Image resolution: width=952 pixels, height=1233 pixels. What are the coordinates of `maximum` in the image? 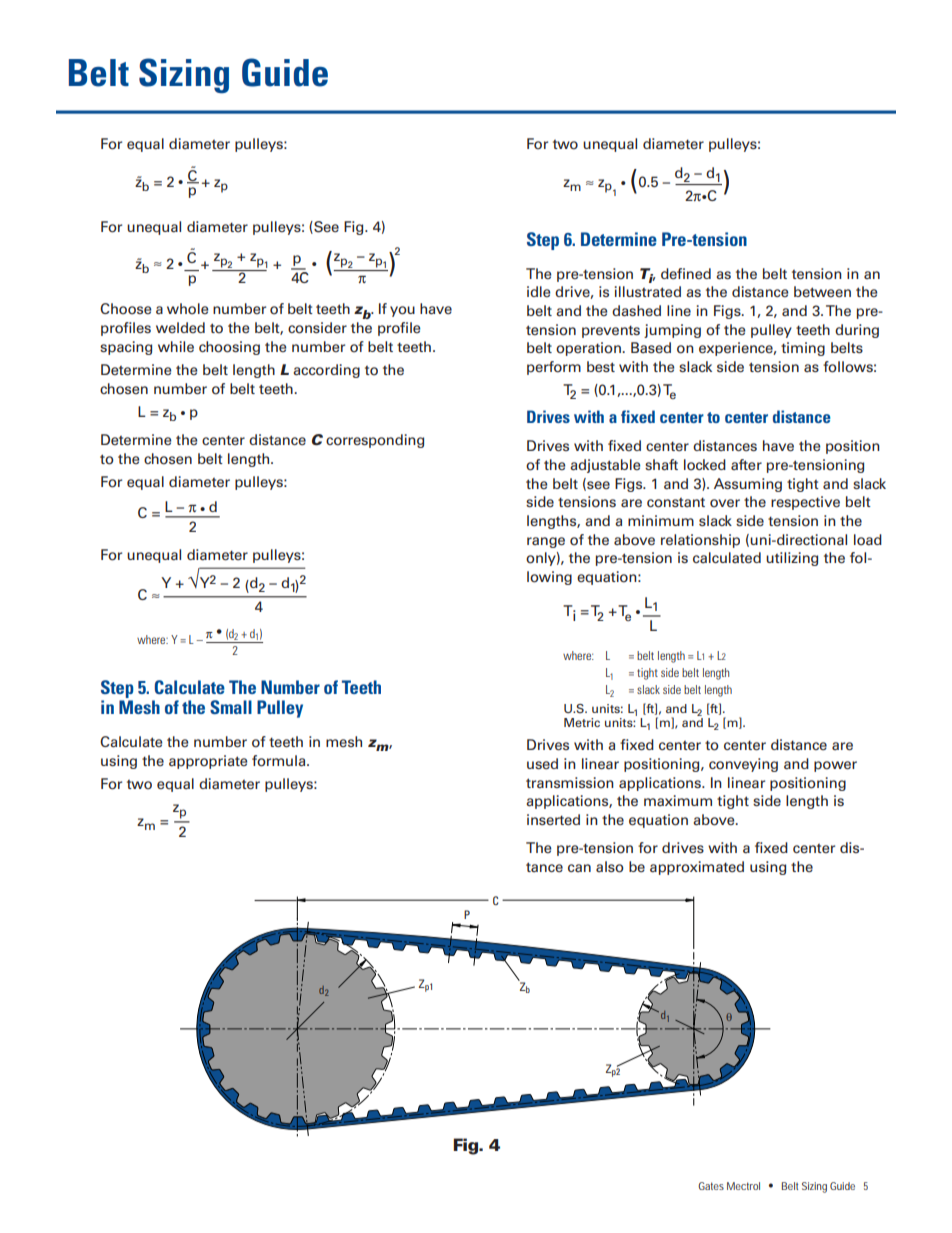 It's located at (678, 800).
